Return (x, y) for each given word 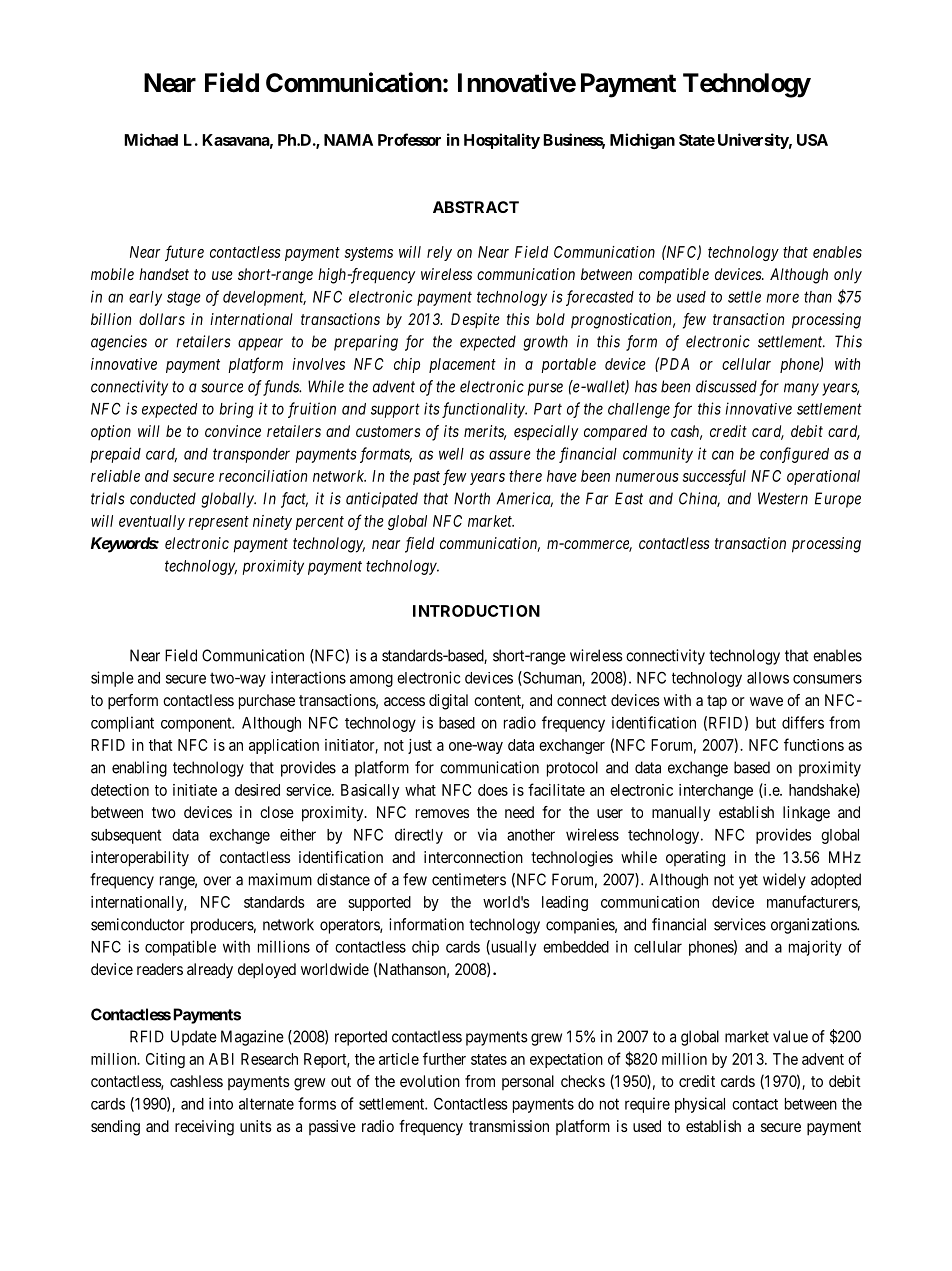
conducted (163, 498)
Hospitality (502, 141)
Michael (151, 139)
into (221, 1103)
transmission (509, 1126)
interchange (716, 791)
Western (783, 498)
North (472, 498)
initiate (195, 790)
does (493, 790)
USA (812, 140)
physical (700, 1105)
